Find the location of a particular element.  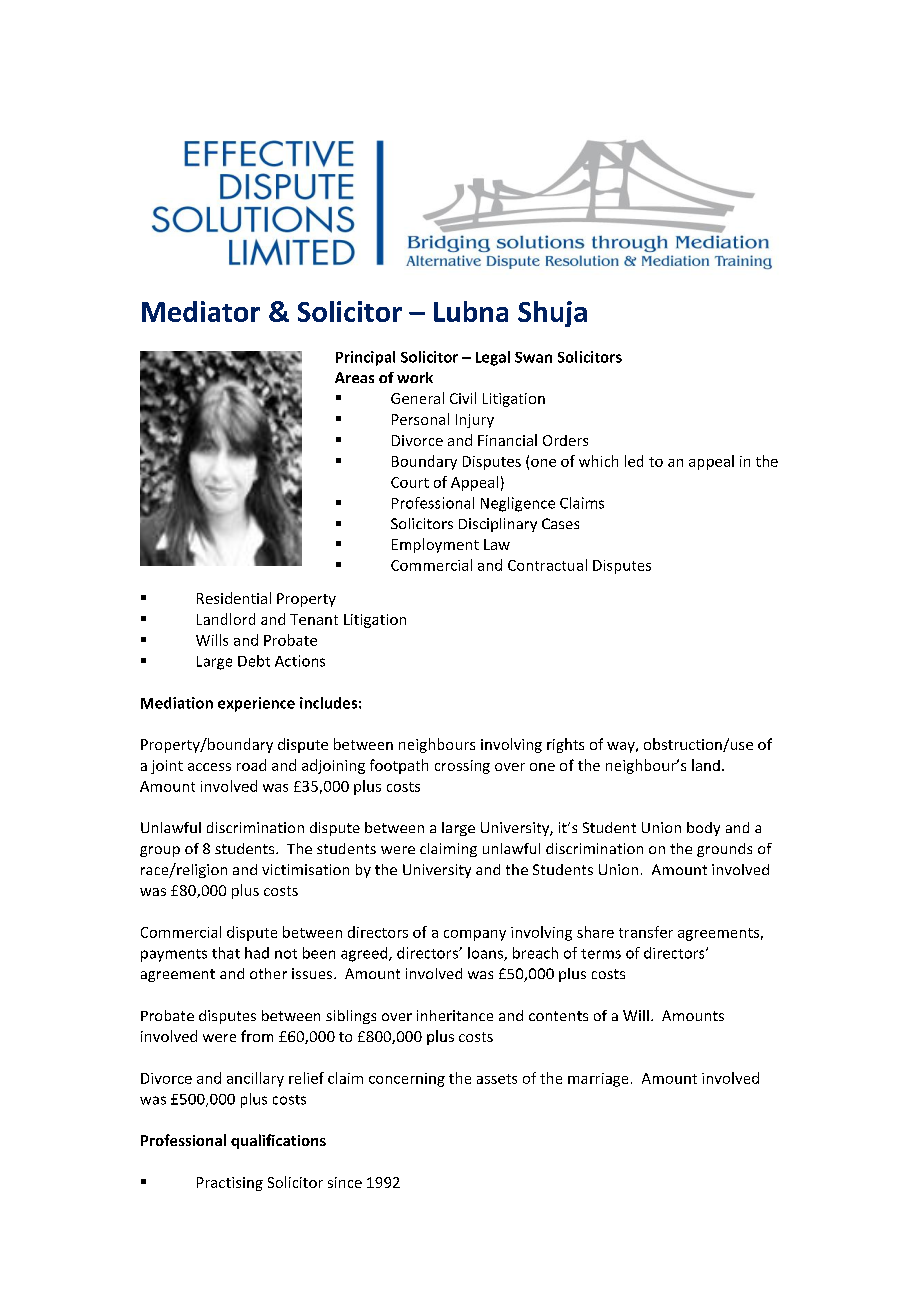

Swan is located at coordinates (533, 357).
